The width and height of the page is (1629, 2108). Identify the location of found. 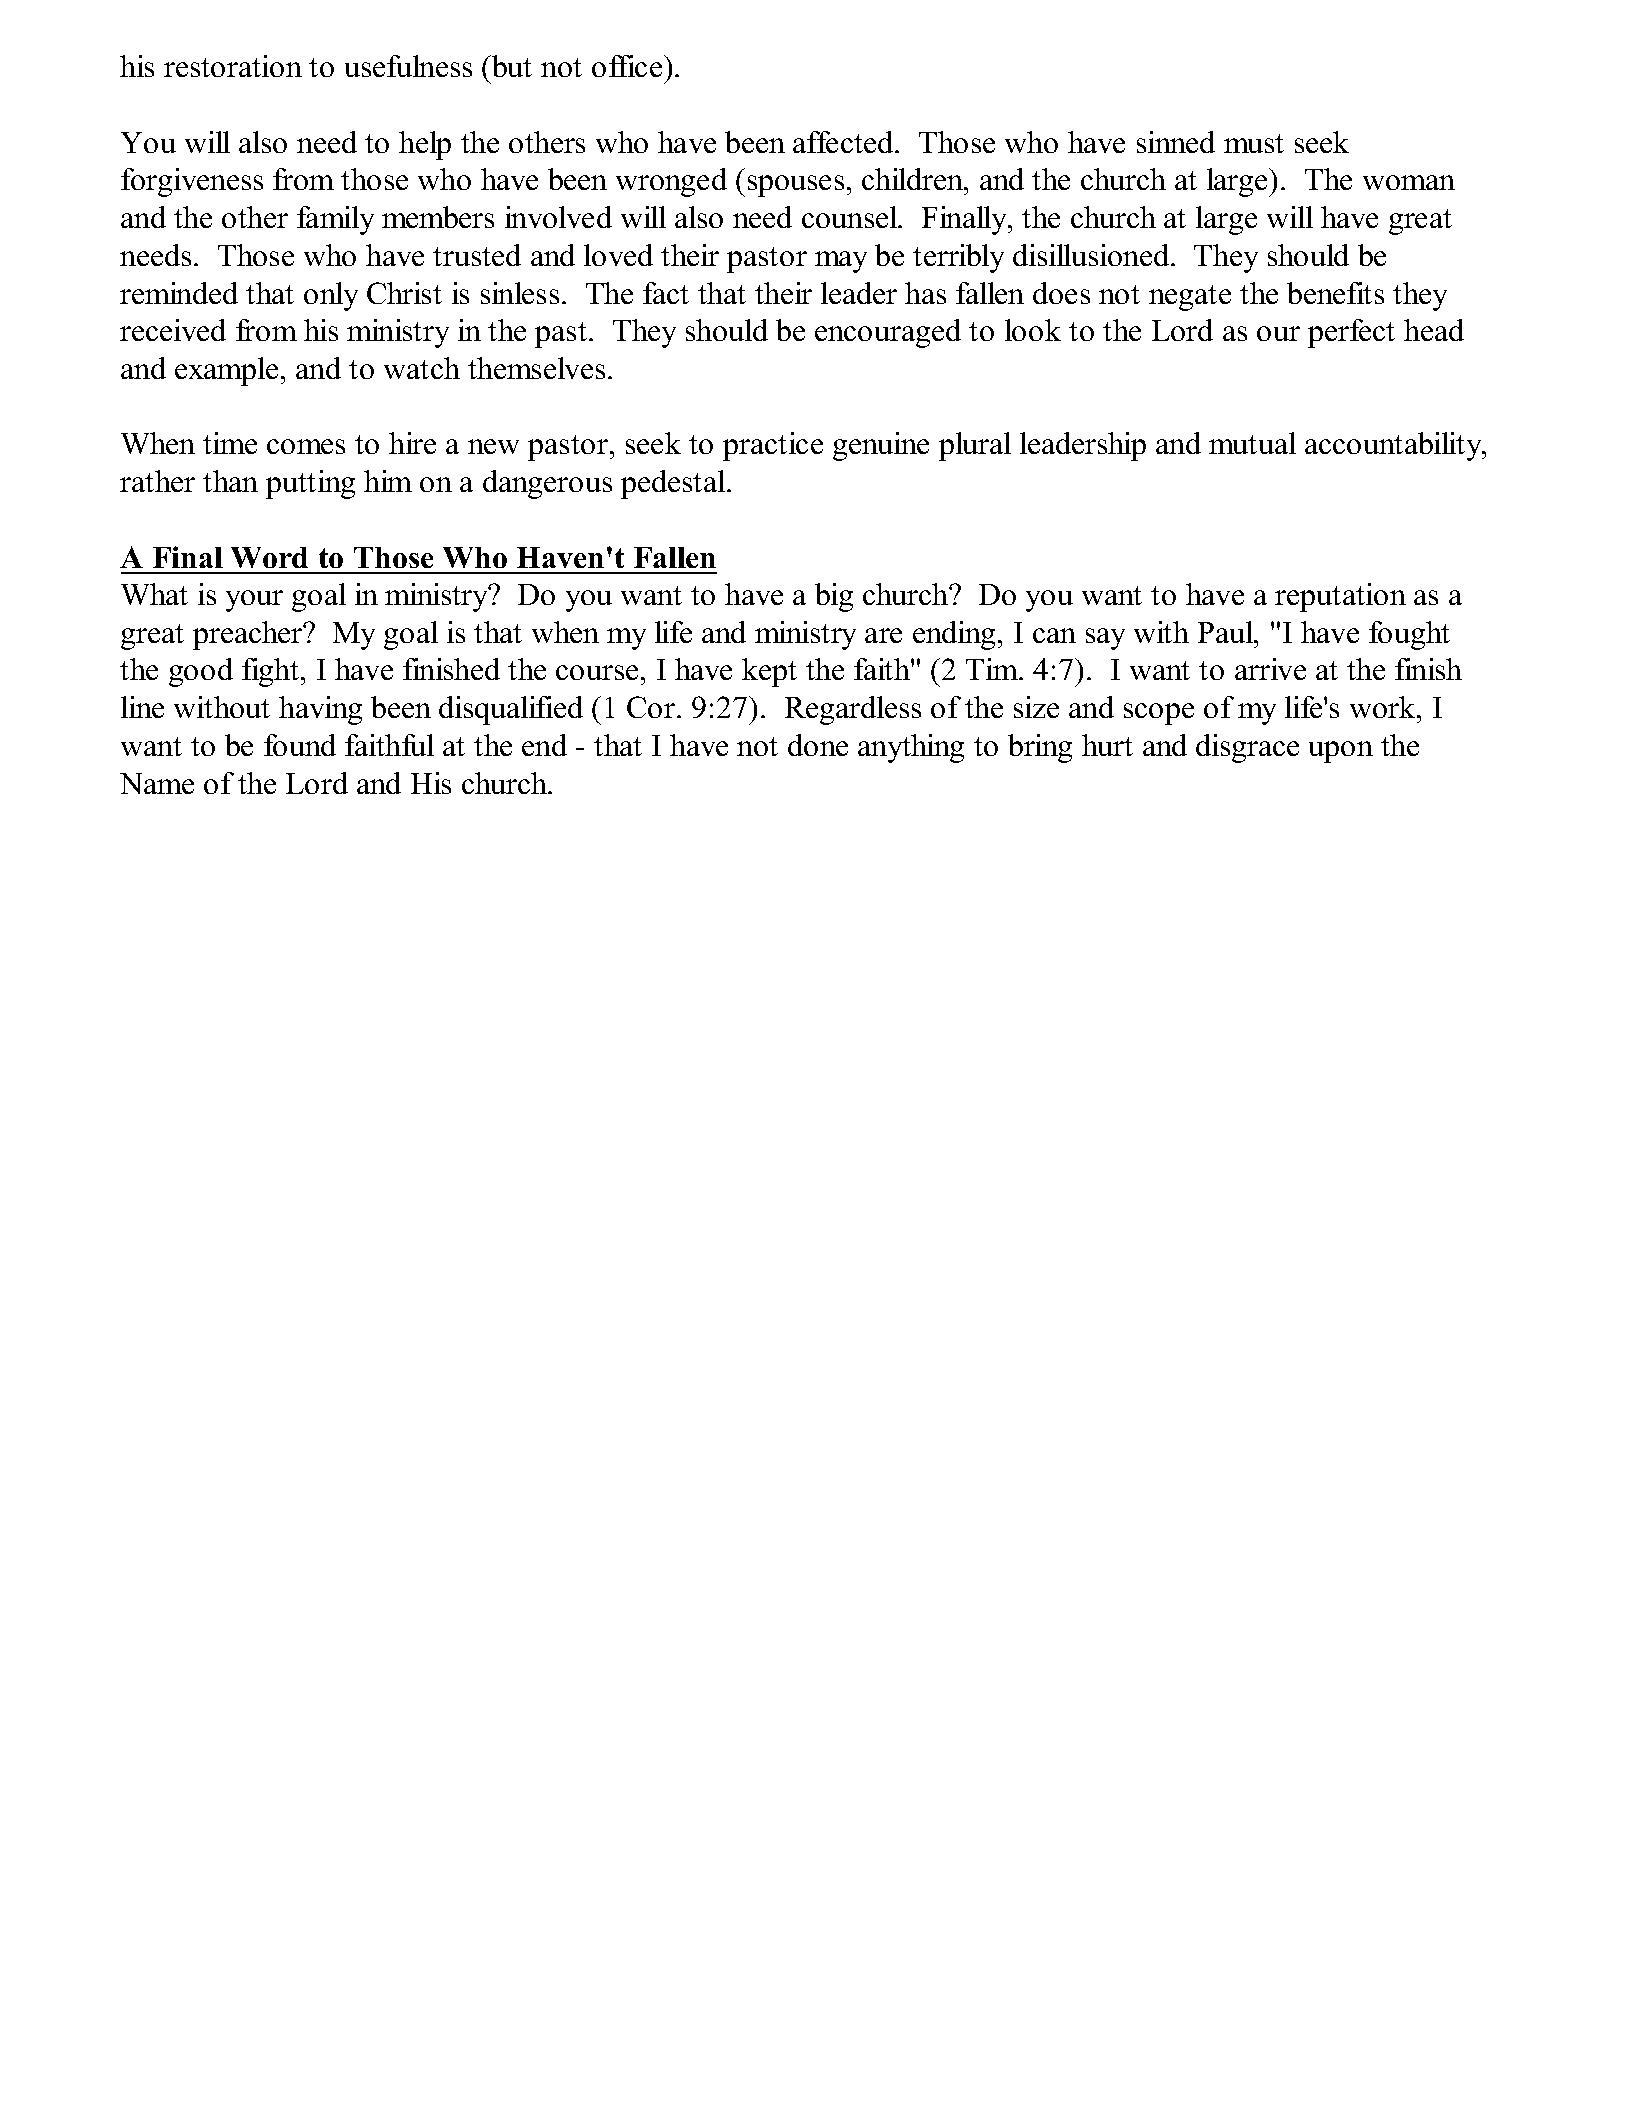
(300, 745).
